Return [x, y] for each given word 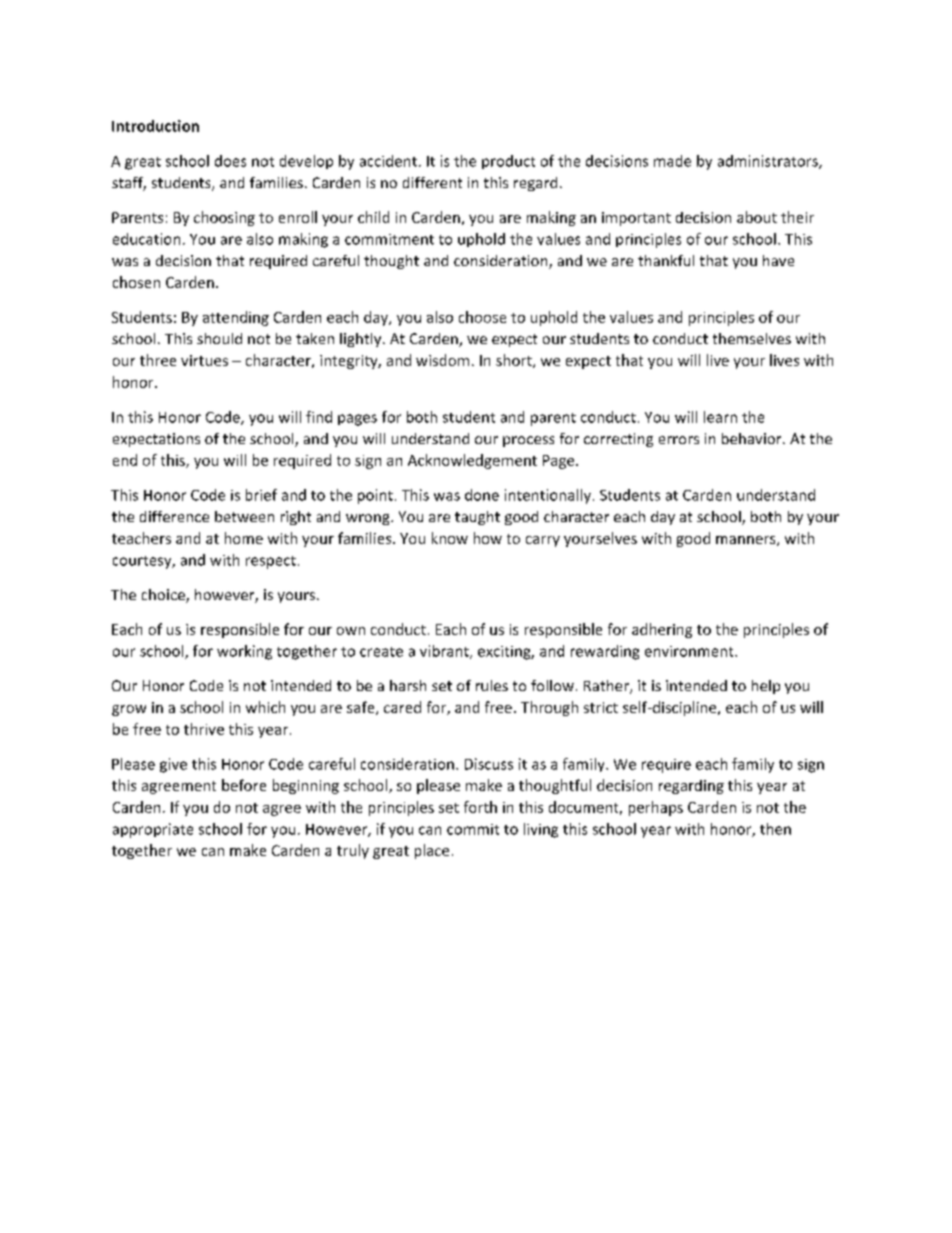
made [672, 161]
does [230, 161]
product [508, 162]
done [482, 495]
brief [261, 495]
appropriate [153, 830]
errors [679, 440]
